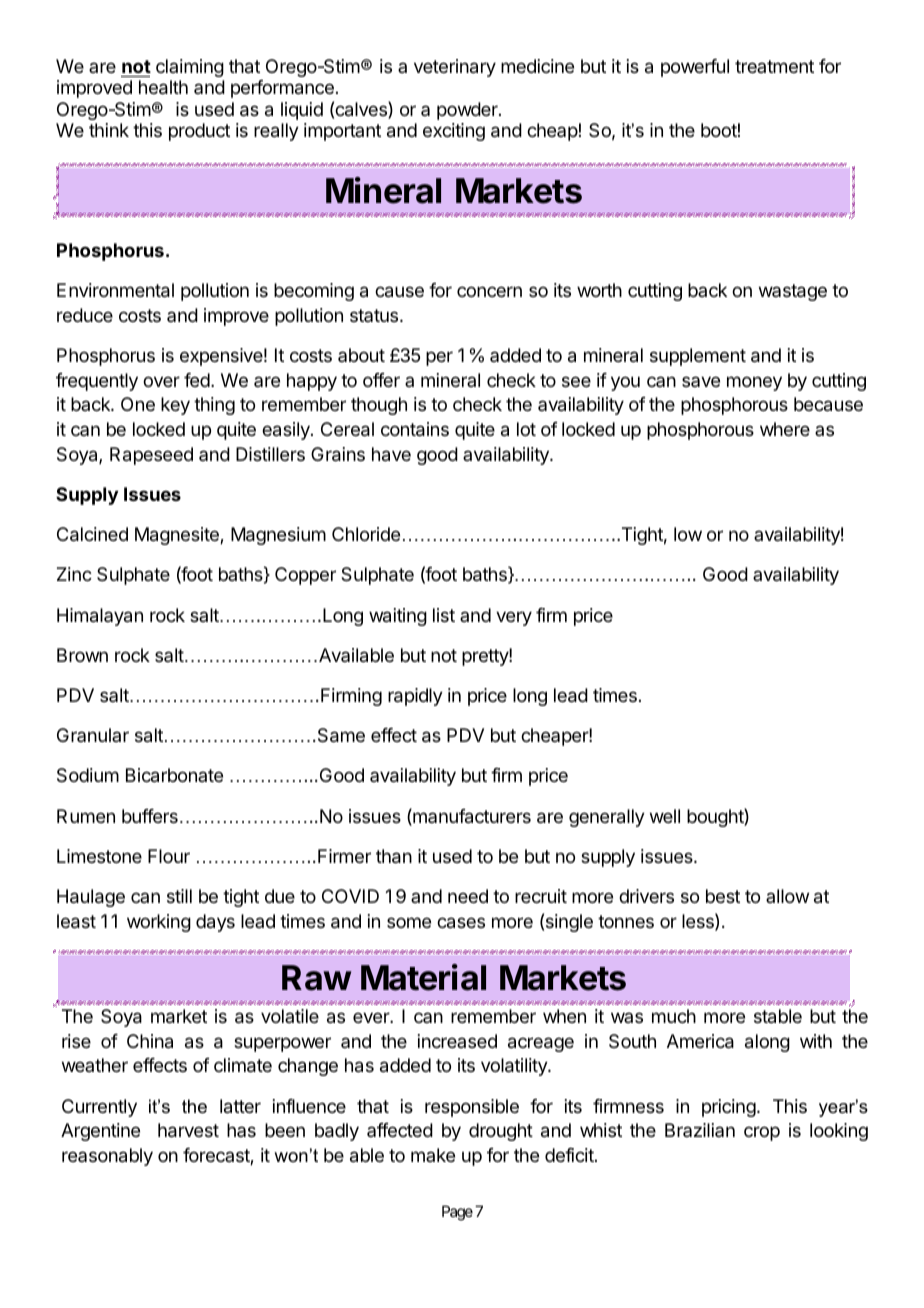 This screenshot has height=1308, width=924. Describe the element at coordinates (100, 617) in the screenshot. I see `Himalayan` at that location.
